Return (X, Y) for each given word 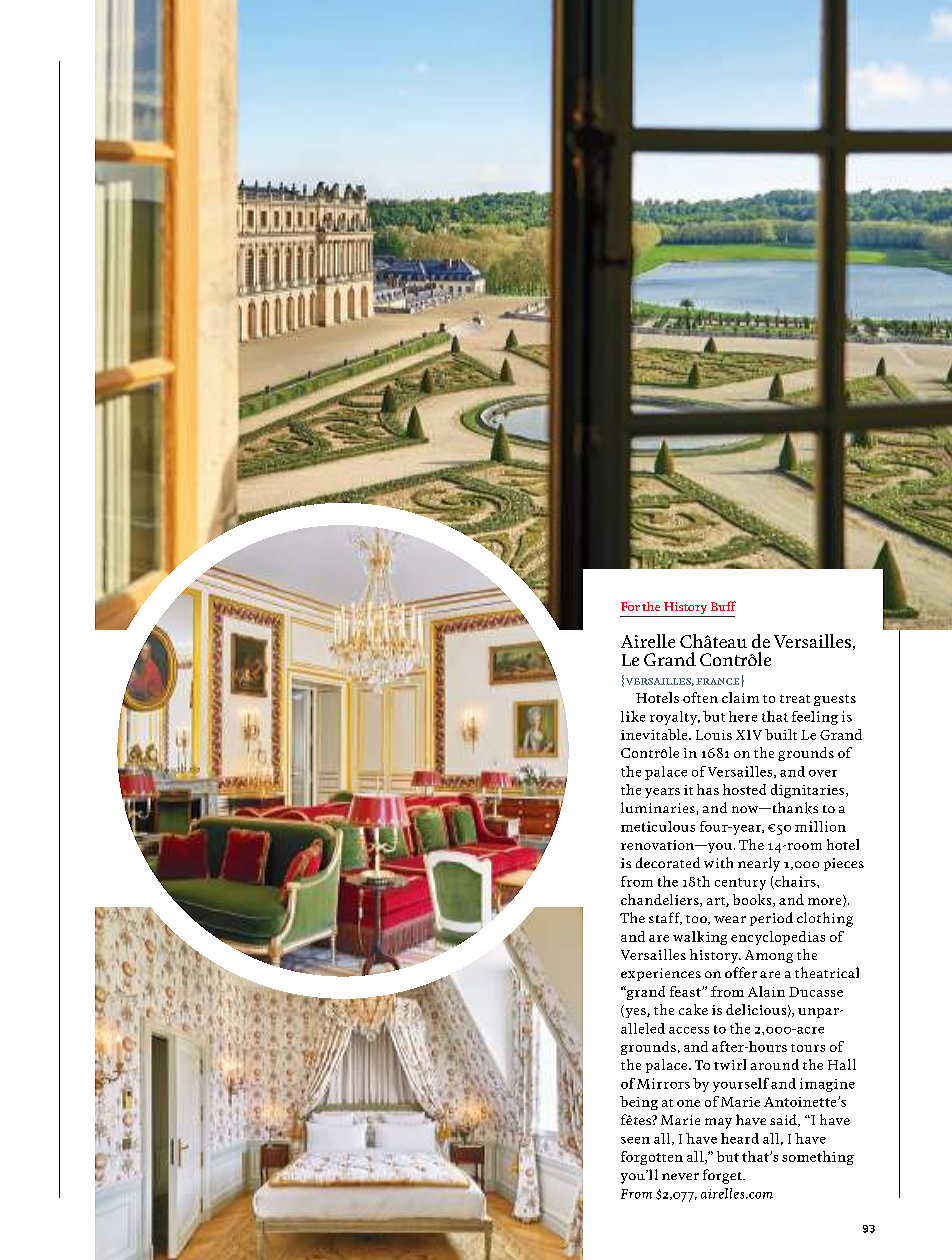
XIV (749, 735)
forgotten (652, 1158)
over (823, 773)
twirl (730, 1064)
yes (635, 1013)
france (717, 681)
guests (835, 700)
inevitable (655, 734)
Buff (723, 606)
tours (808, 1048)
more (826, 902)
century (740, 884)
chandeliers (661, 900)
